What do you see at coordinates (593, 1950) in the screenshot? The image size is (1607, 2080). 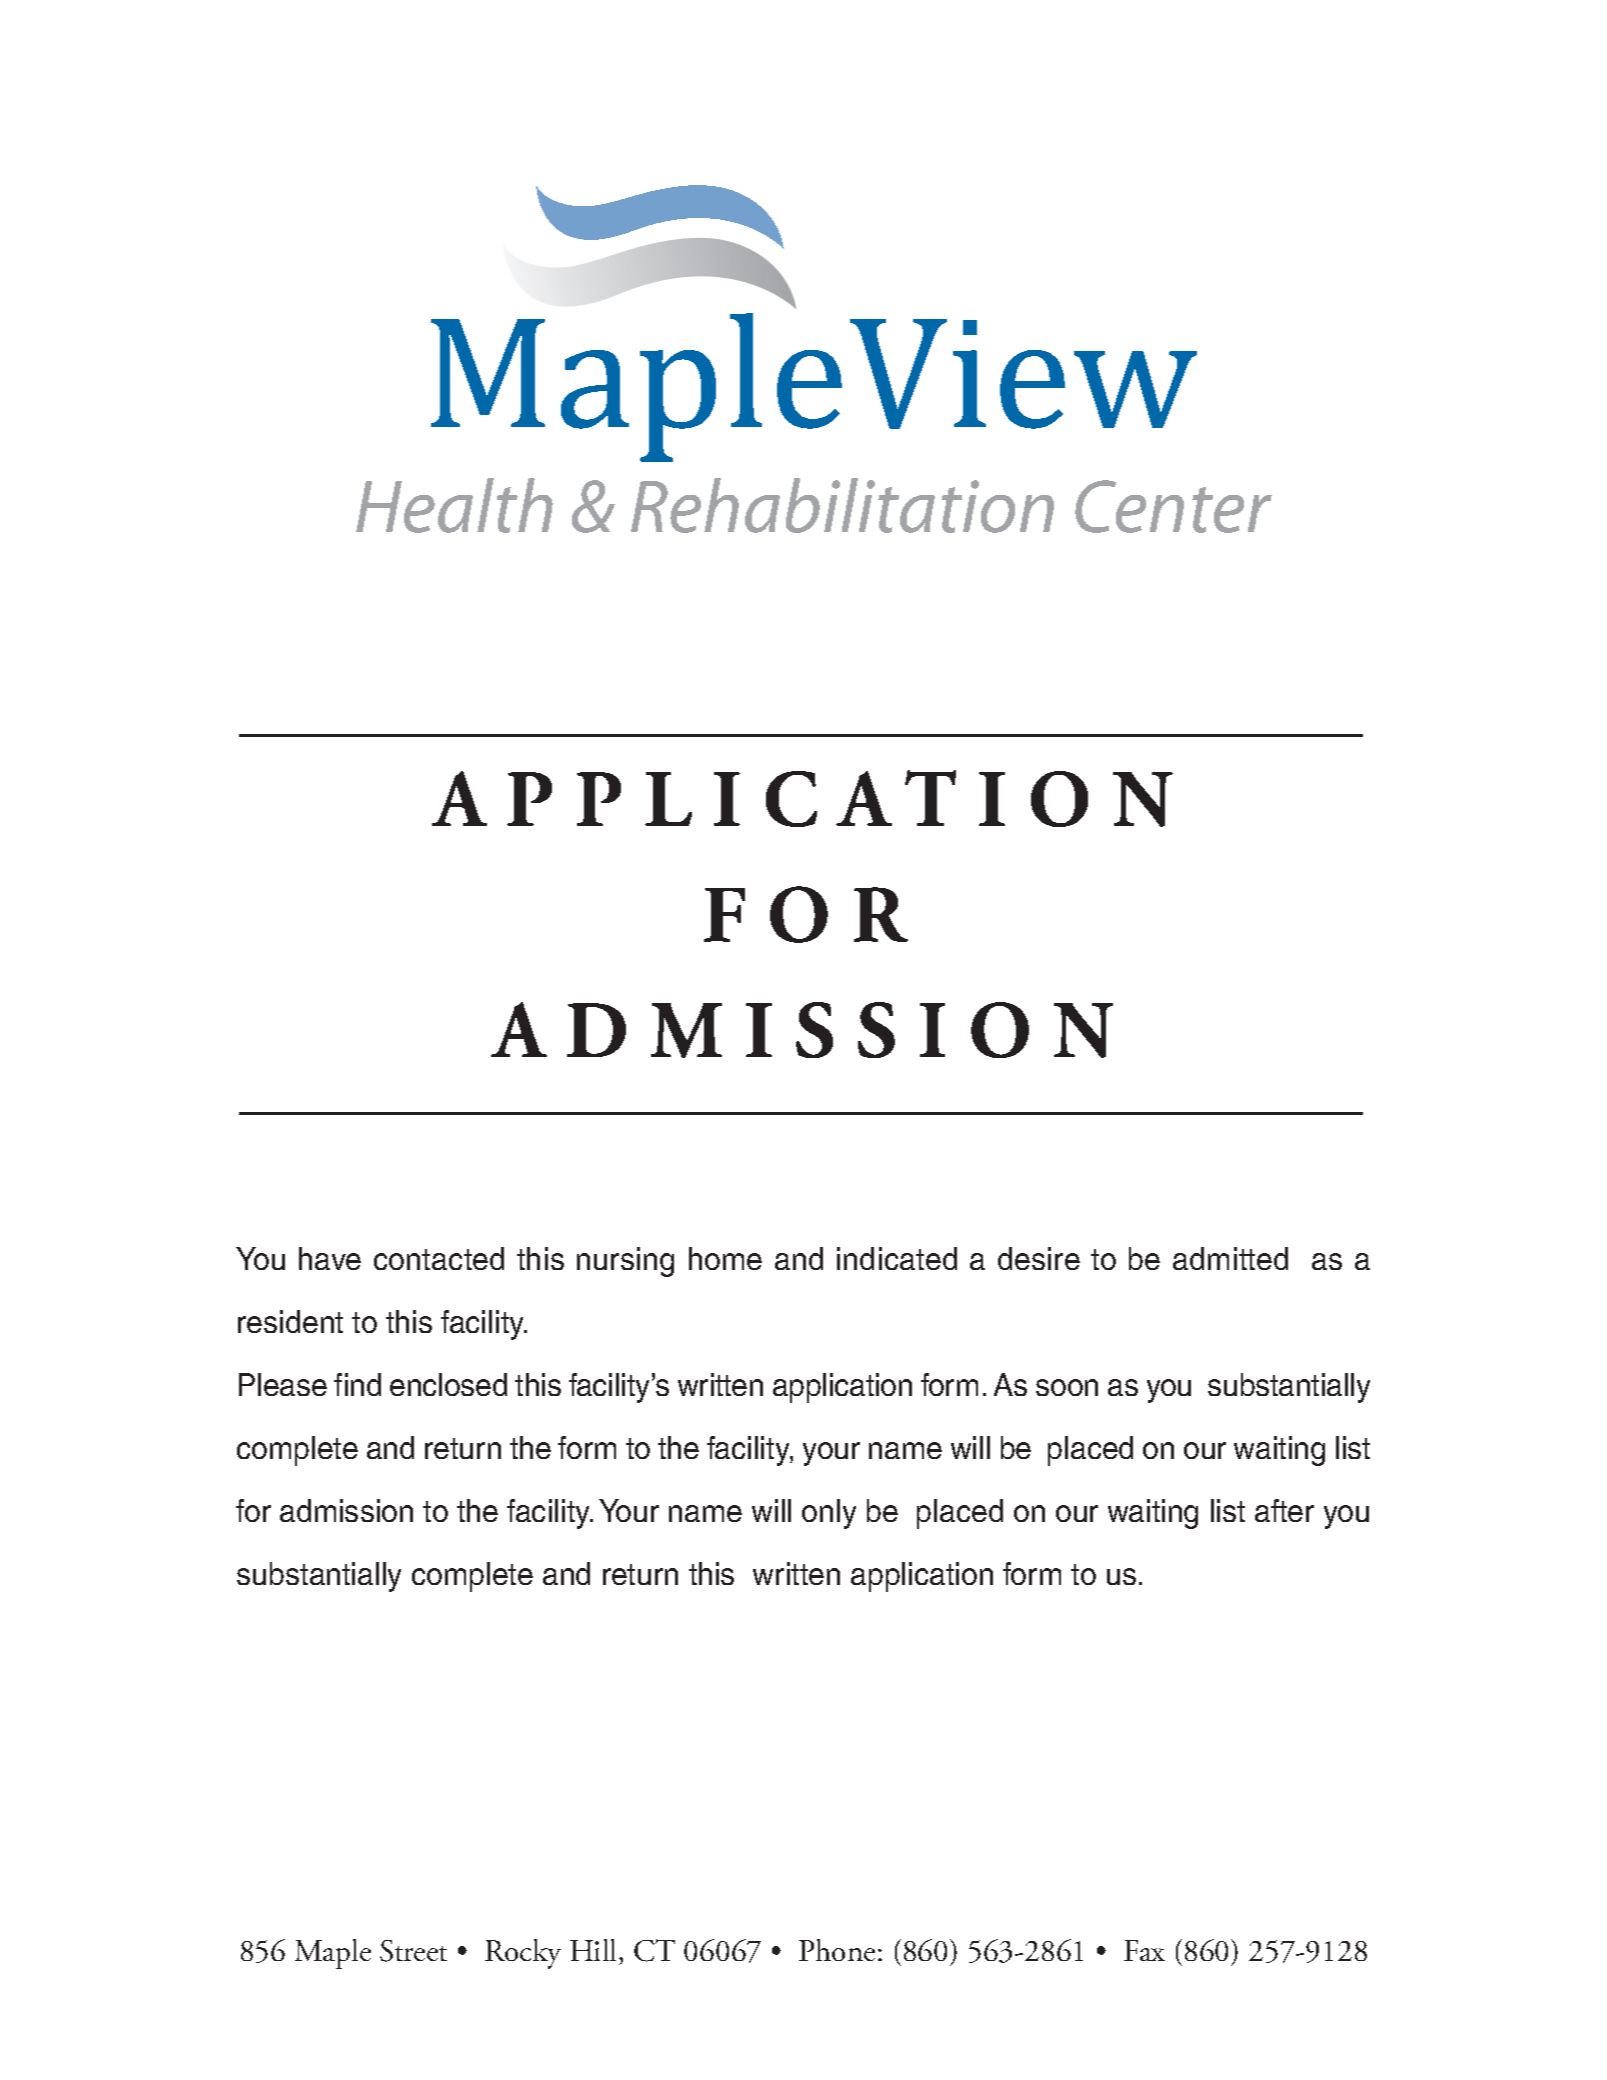 I see `Hill` at bounding box center [593, 1950].
